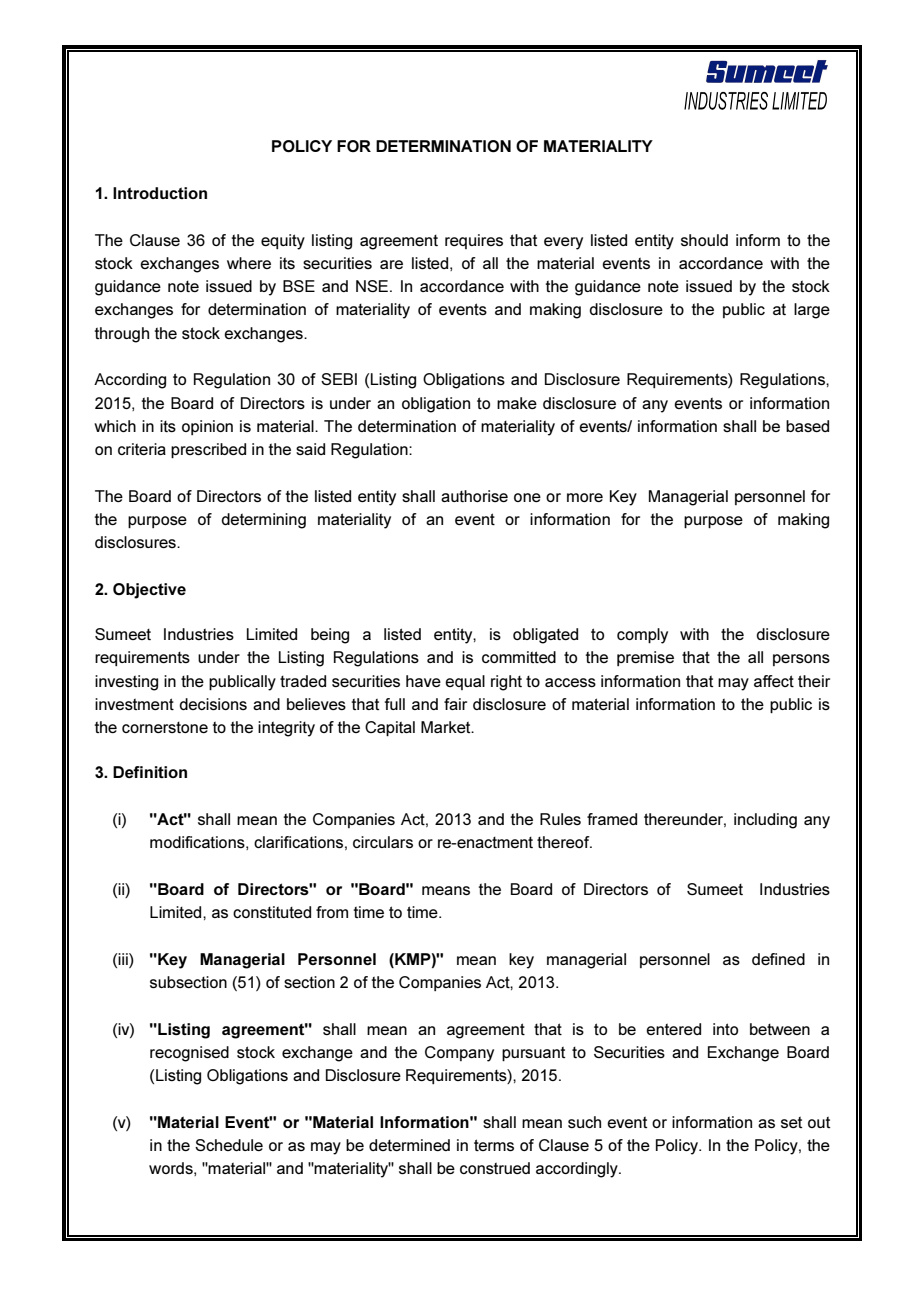  What do you see at coordinates (704, 240) in the image?
I see `should` at bounding box center [704, 240].
